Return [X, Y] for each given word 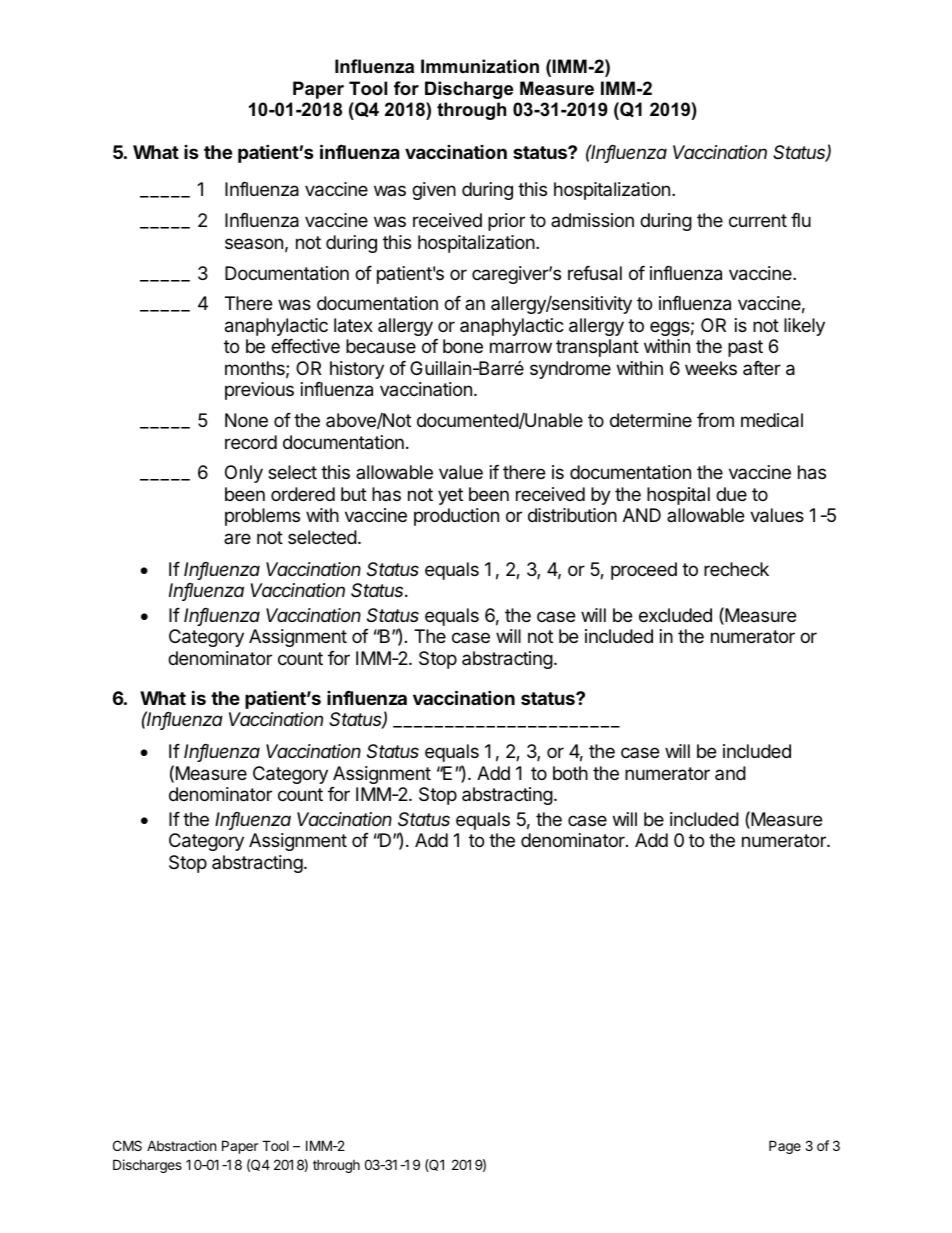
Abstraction [181, 1145]
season [254, 243]
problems [262, 517]
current [758, 220]
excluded [675, 615]
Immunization [480, 66]
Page [785, 1147]
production [456, 517]
